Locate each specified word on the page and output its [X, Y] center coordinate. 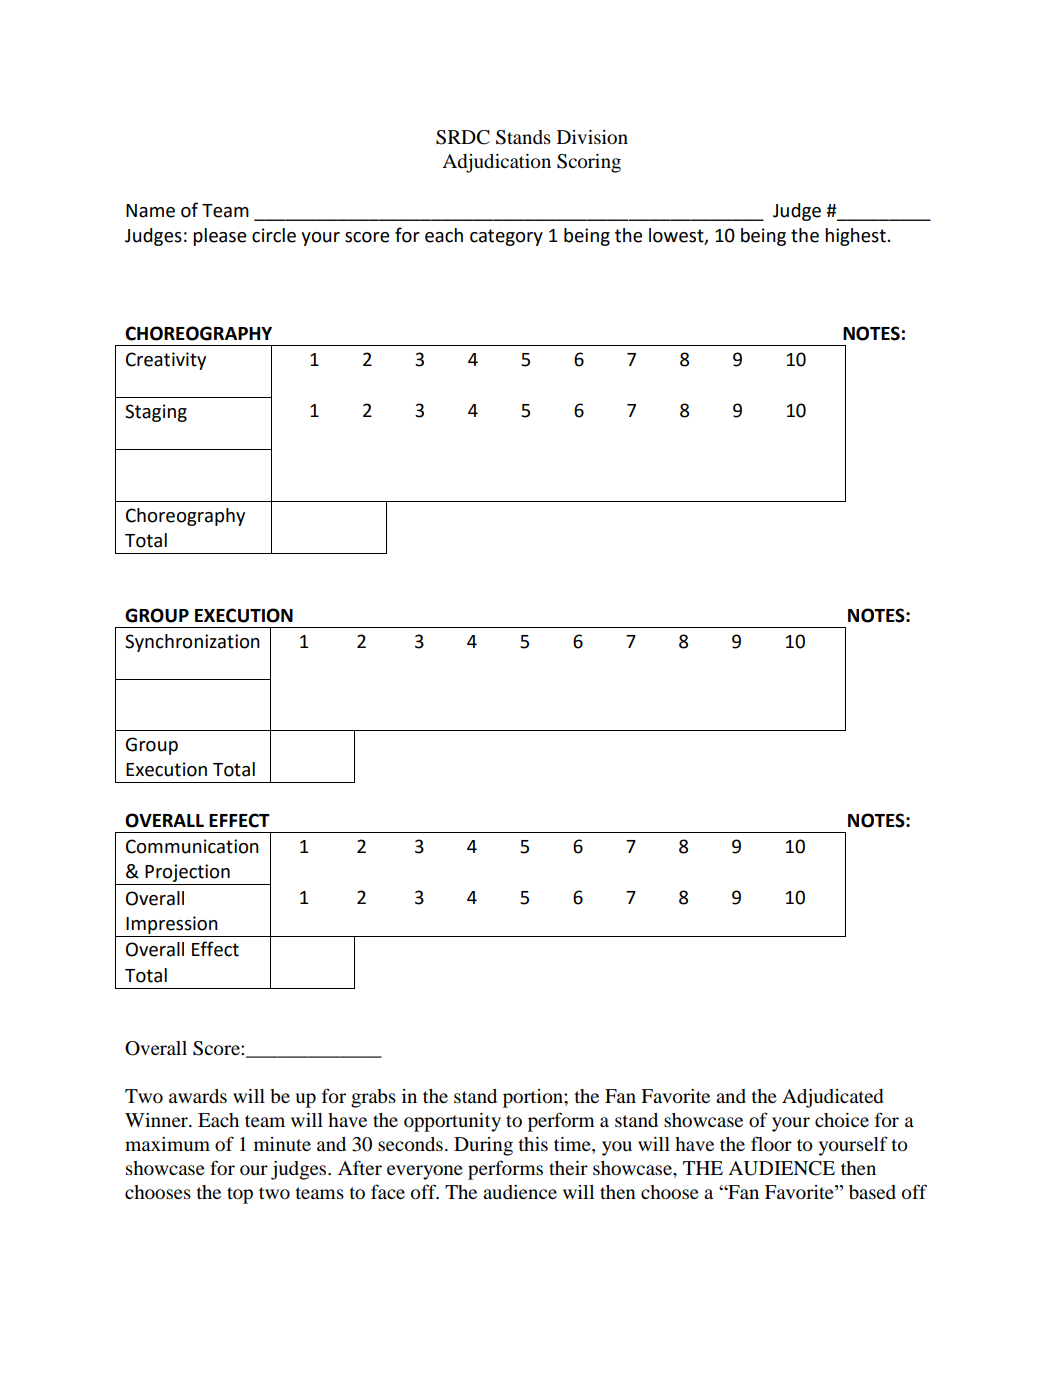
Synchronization [192, 643]
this [533, 1144]
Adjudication [496, 163]
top [240, 1195]
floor [771, 1143]
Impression [172, 925]
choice [842, 1120]
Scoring [589, 163]
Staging [156, 413]
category [506, 237]
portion [534, 1098]
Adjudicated [832, 1098]
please [219, 237]
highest [856, 237]
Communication [192, 846]
